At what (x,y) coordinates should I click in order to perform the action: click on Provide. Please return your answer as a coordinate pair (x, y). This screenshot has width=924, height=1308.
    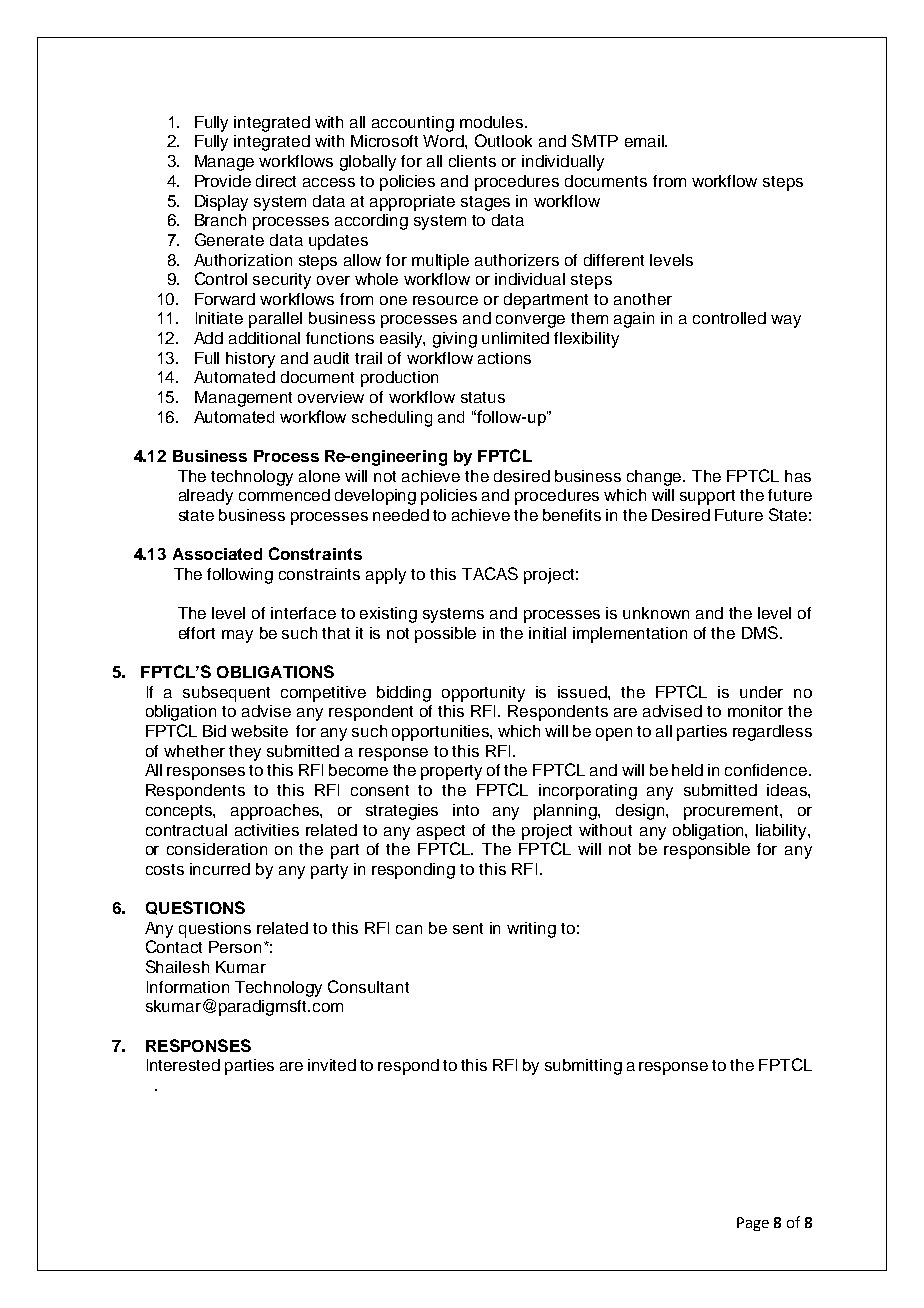
    Looking at the image, I should click on (223, 181).
